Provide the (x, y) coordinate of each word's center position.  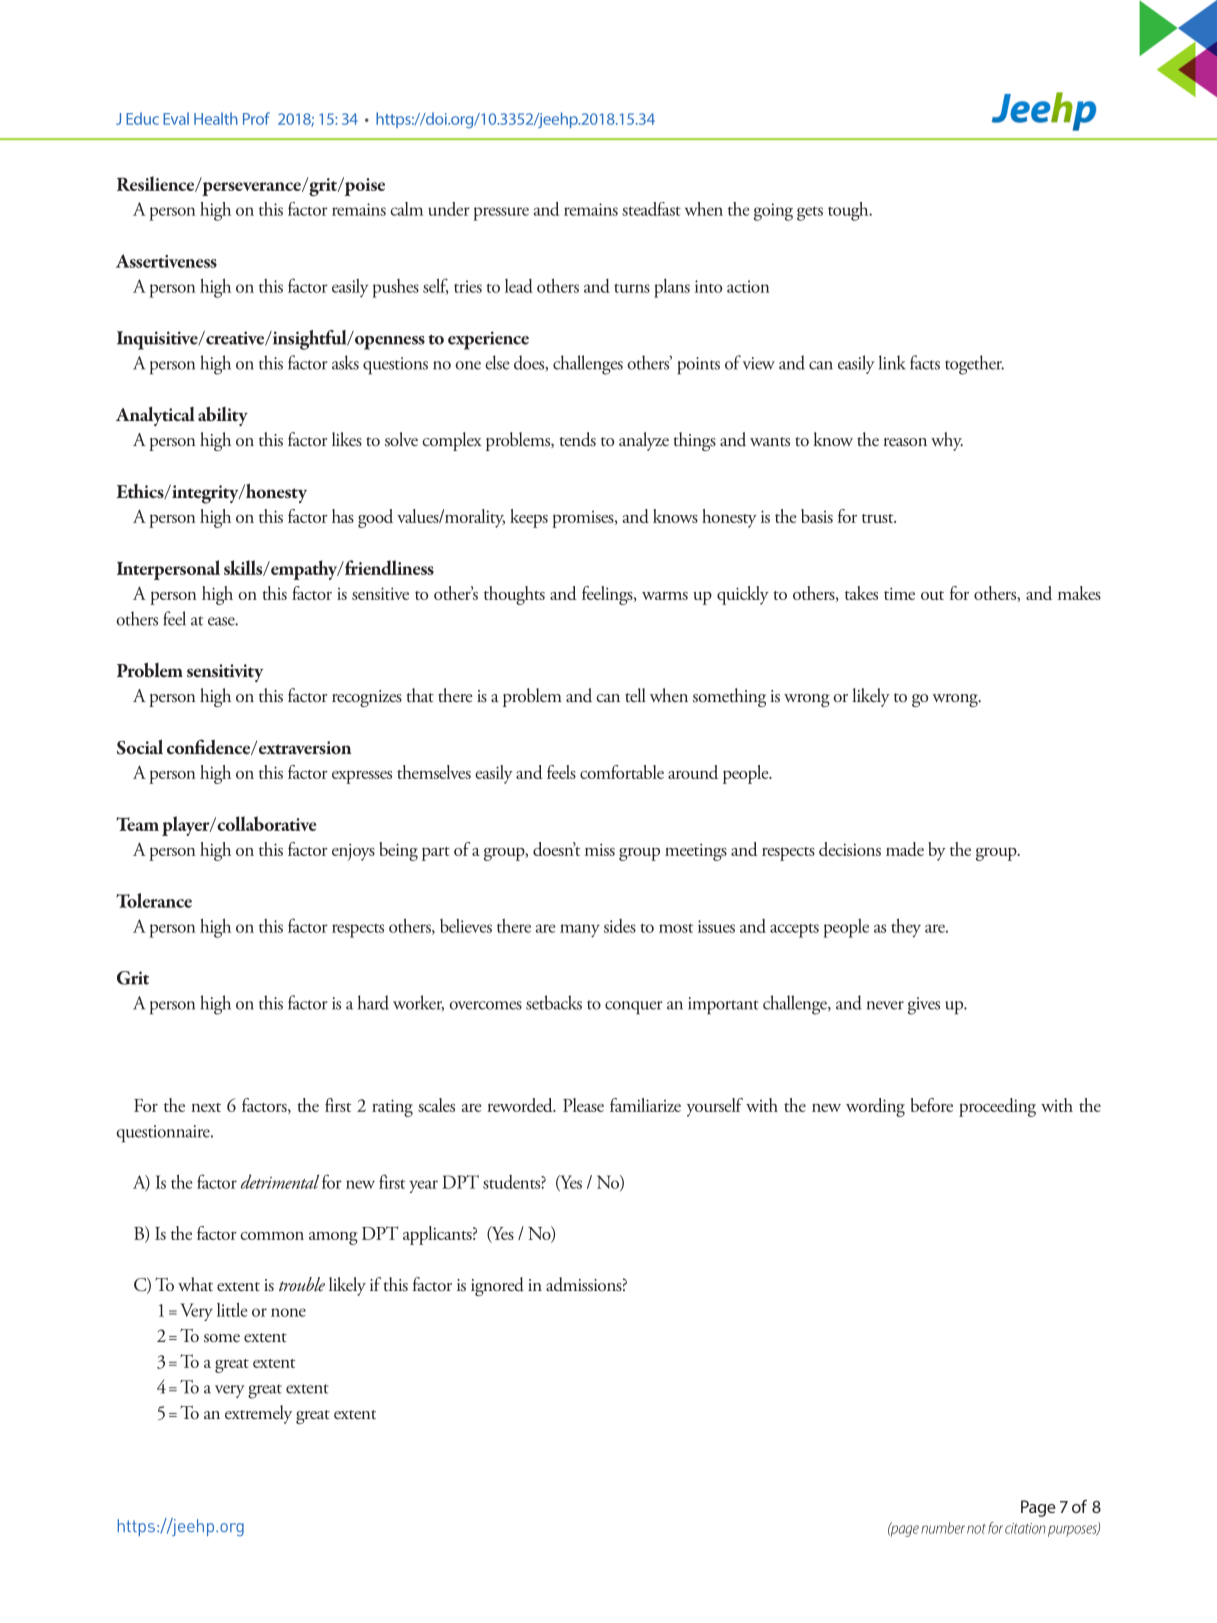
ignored (497, 1286)
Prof (256, 118)
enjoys (353, 852)
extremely (258, 1414)
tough (849, 211)
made (905, 849)
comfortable (622, 772)
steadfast (651, 209)
